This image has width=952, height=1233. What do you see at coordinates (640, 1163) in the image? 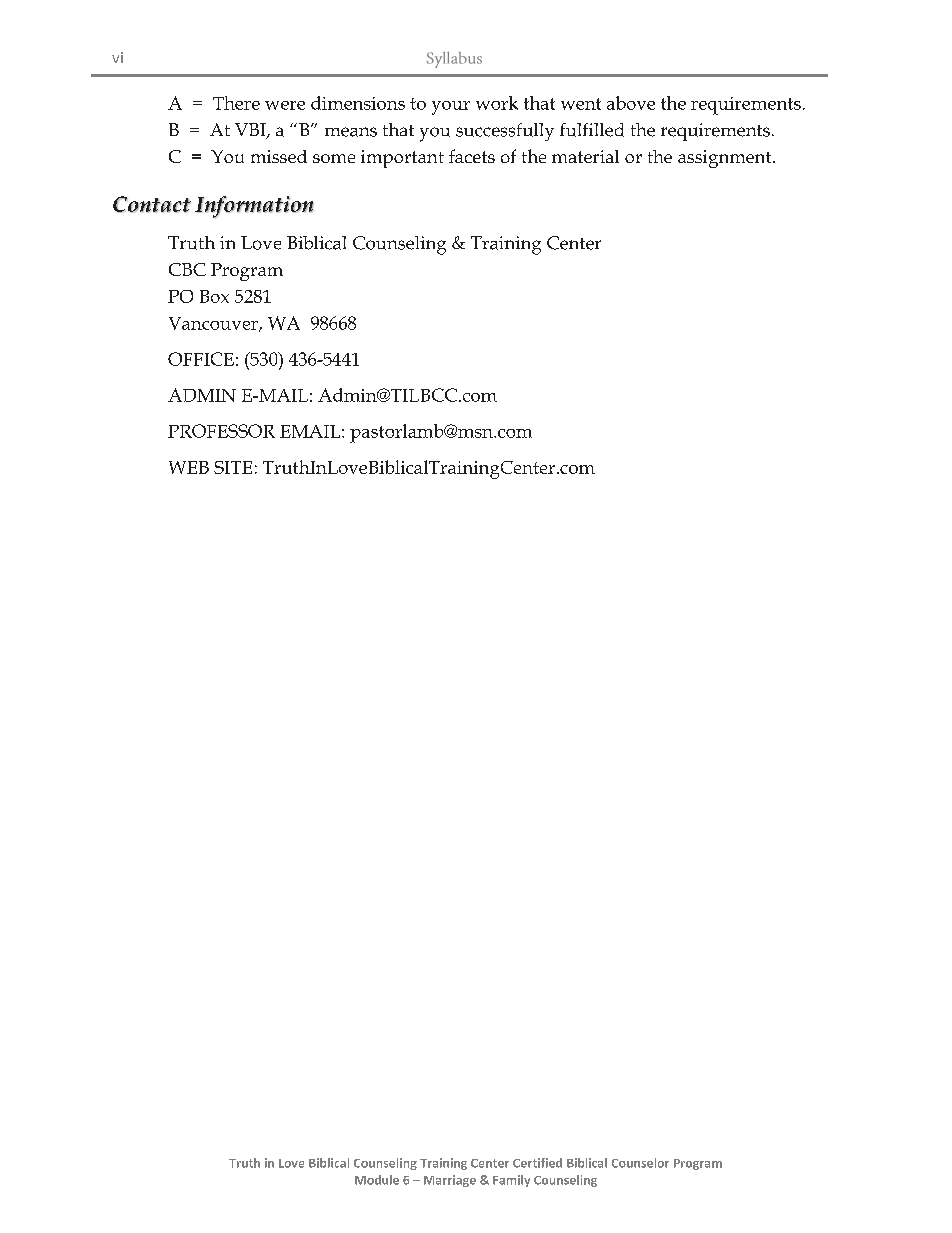
I see `Counselor` at bounding box center [640, 1163].
